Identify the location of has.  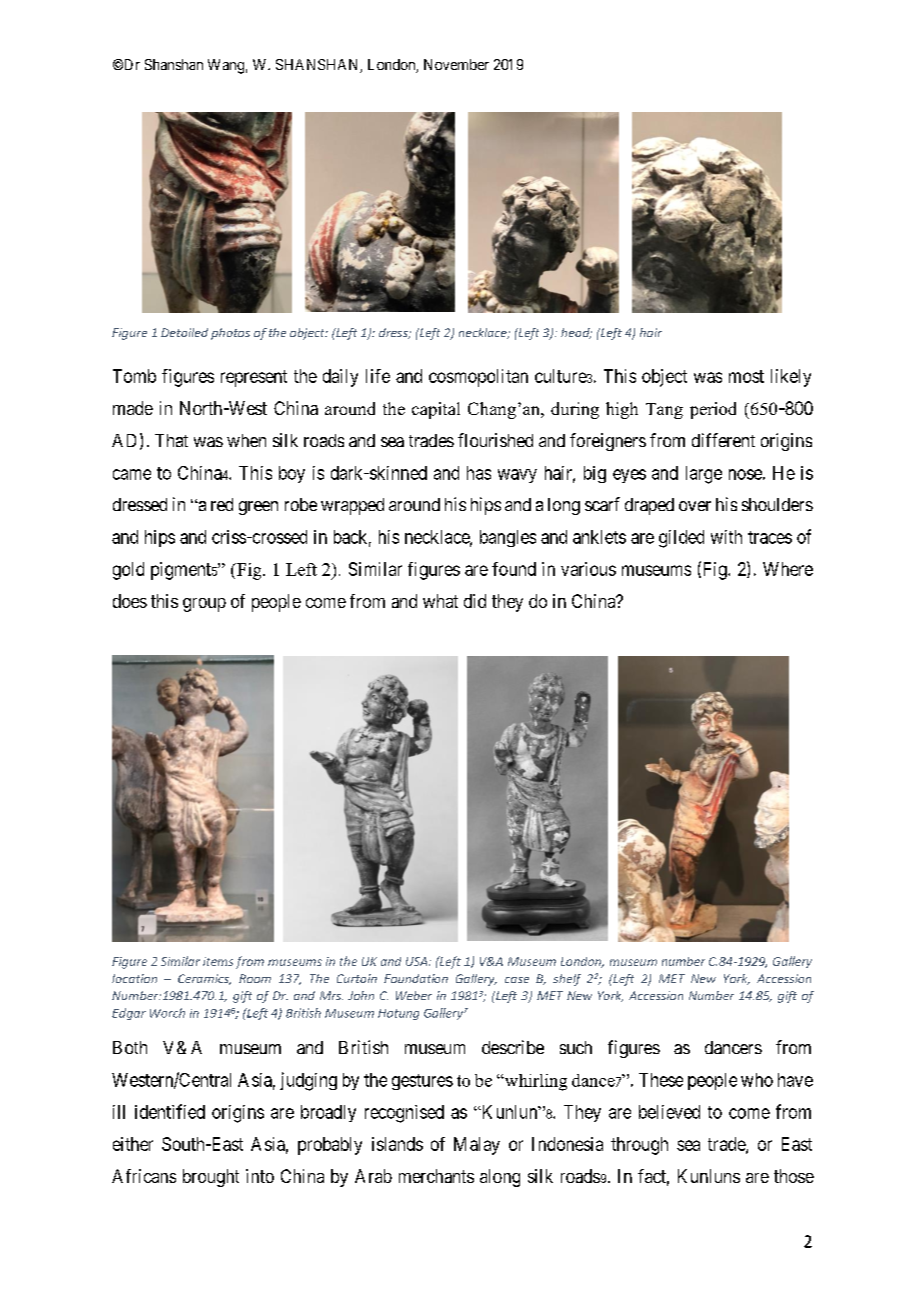
(479, 473).
